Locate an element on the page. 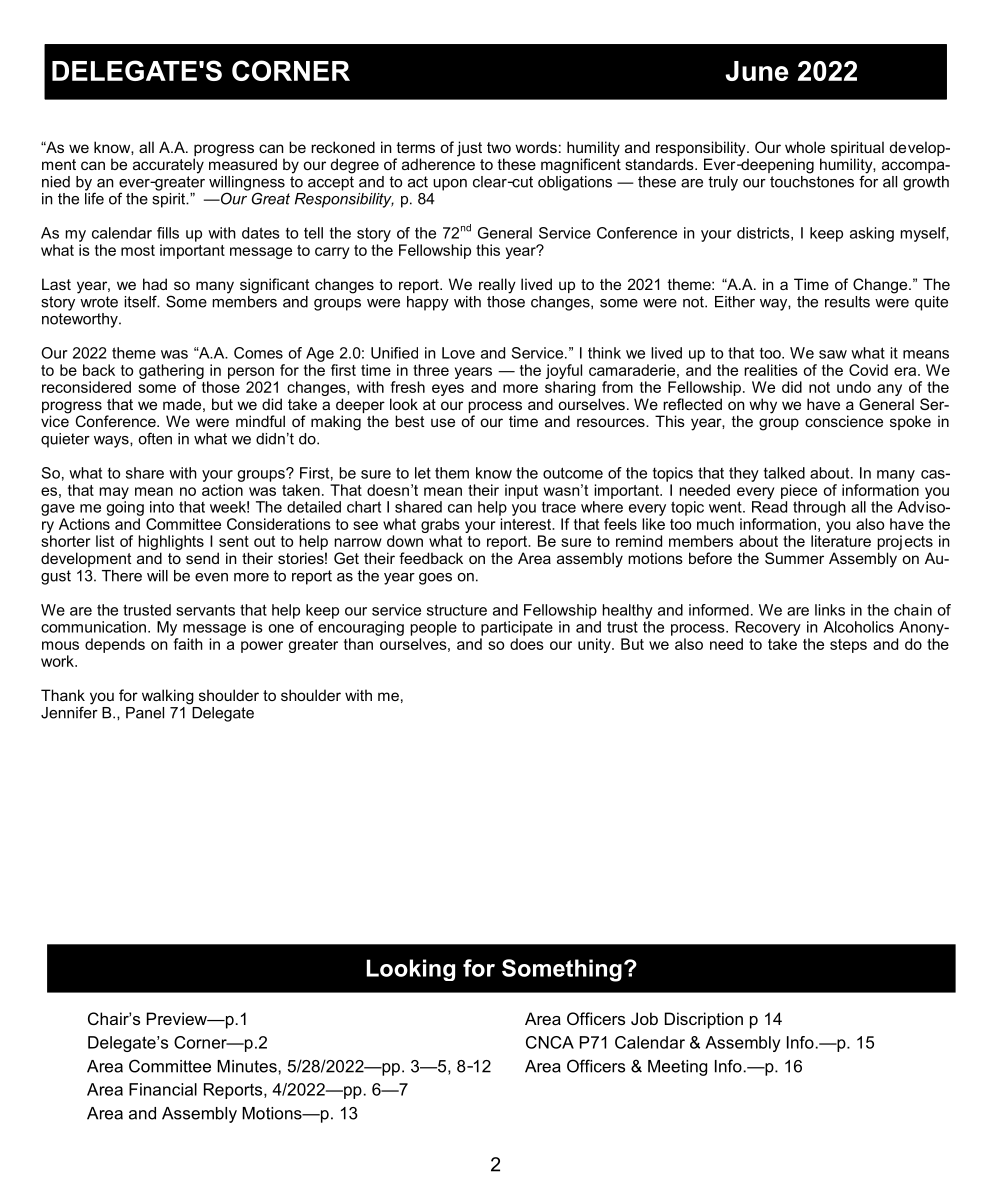  Job is located at coordinates (644, 1018).
